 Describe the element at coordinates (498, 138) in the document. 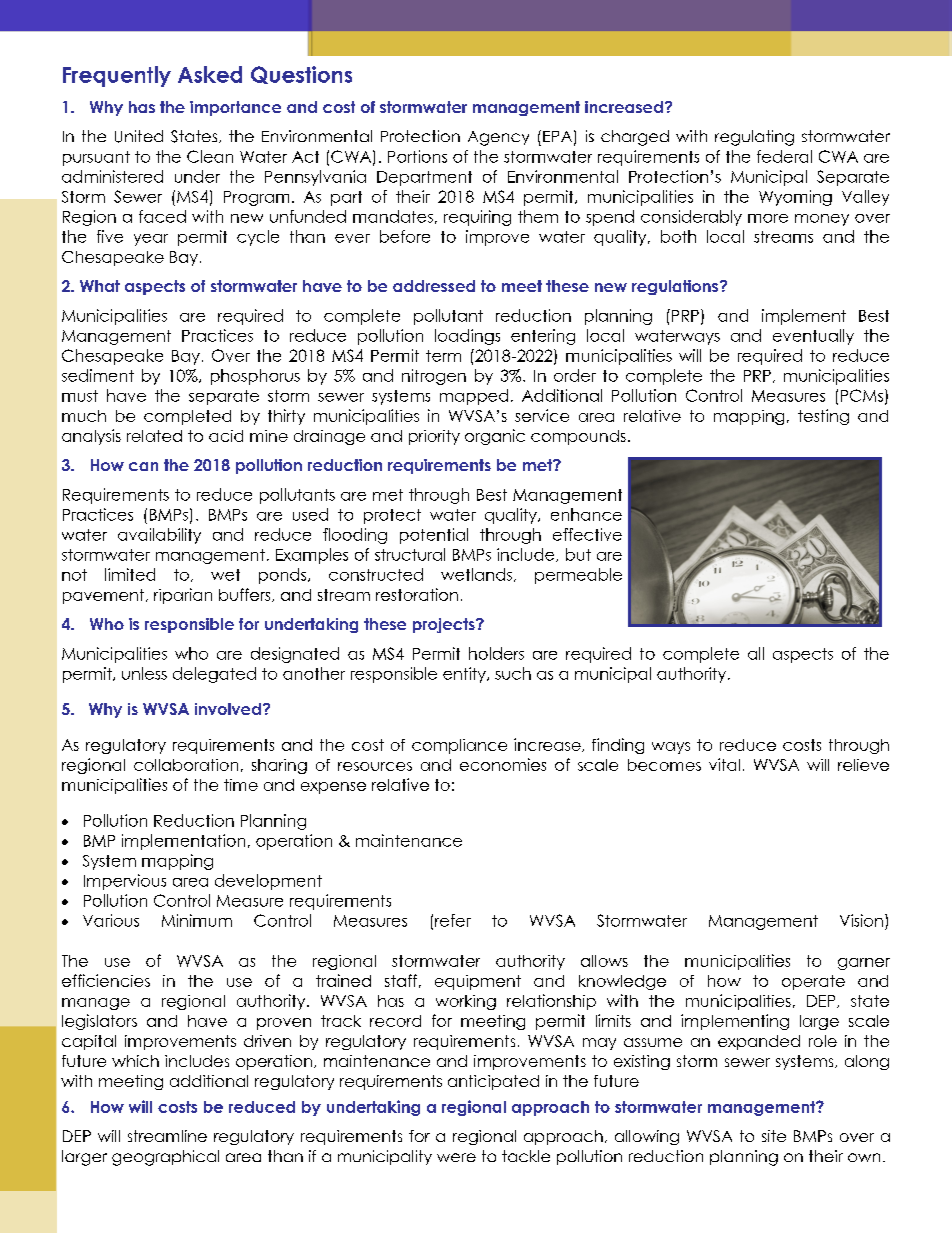

I see `Agency` at that location.
